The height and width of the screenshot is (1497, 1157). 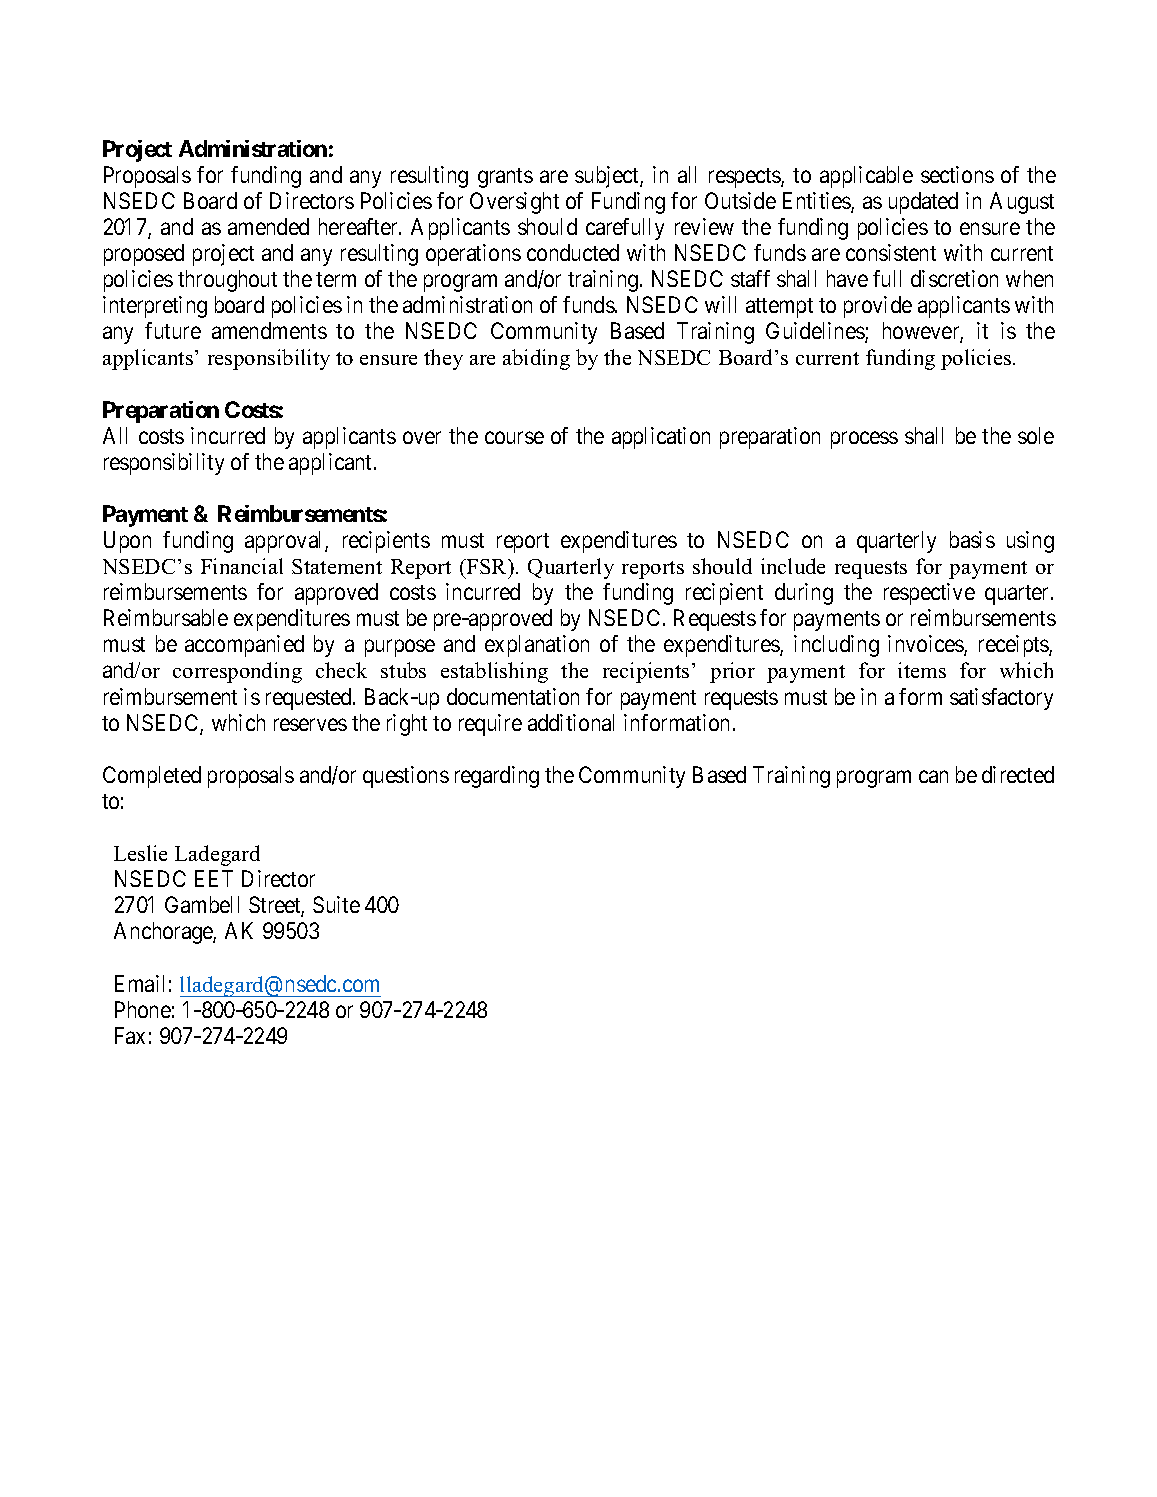 I want to click on Reimbursable, so click(x=166, y=617).
